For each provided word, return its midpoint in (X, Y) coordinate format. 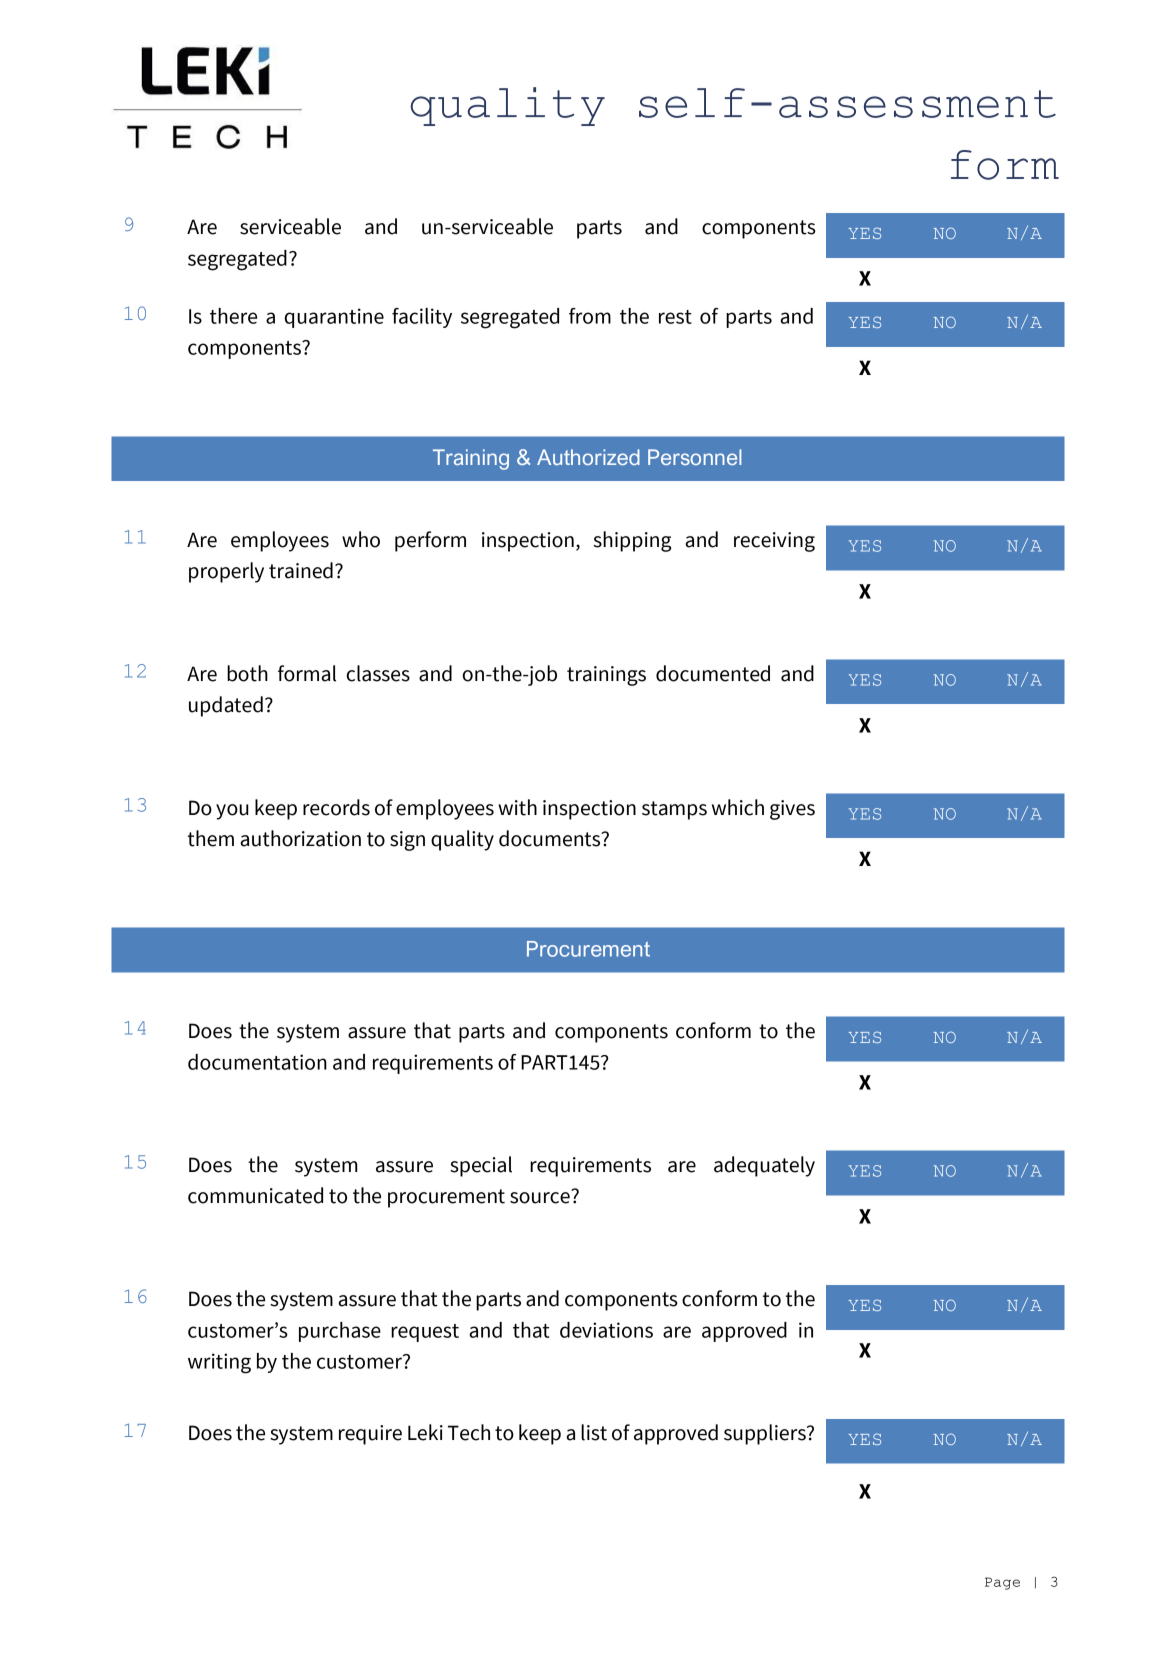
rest (675, 317)
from (590, 316)
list (594, 1432)
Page (1002, 1583)
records (336, 807)
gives (792, 810)
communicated (255, 1195)
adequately (764, 1166)
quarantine (334, 318)
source (541, 1197)
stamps (674, 810)
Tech (469, 1432)
